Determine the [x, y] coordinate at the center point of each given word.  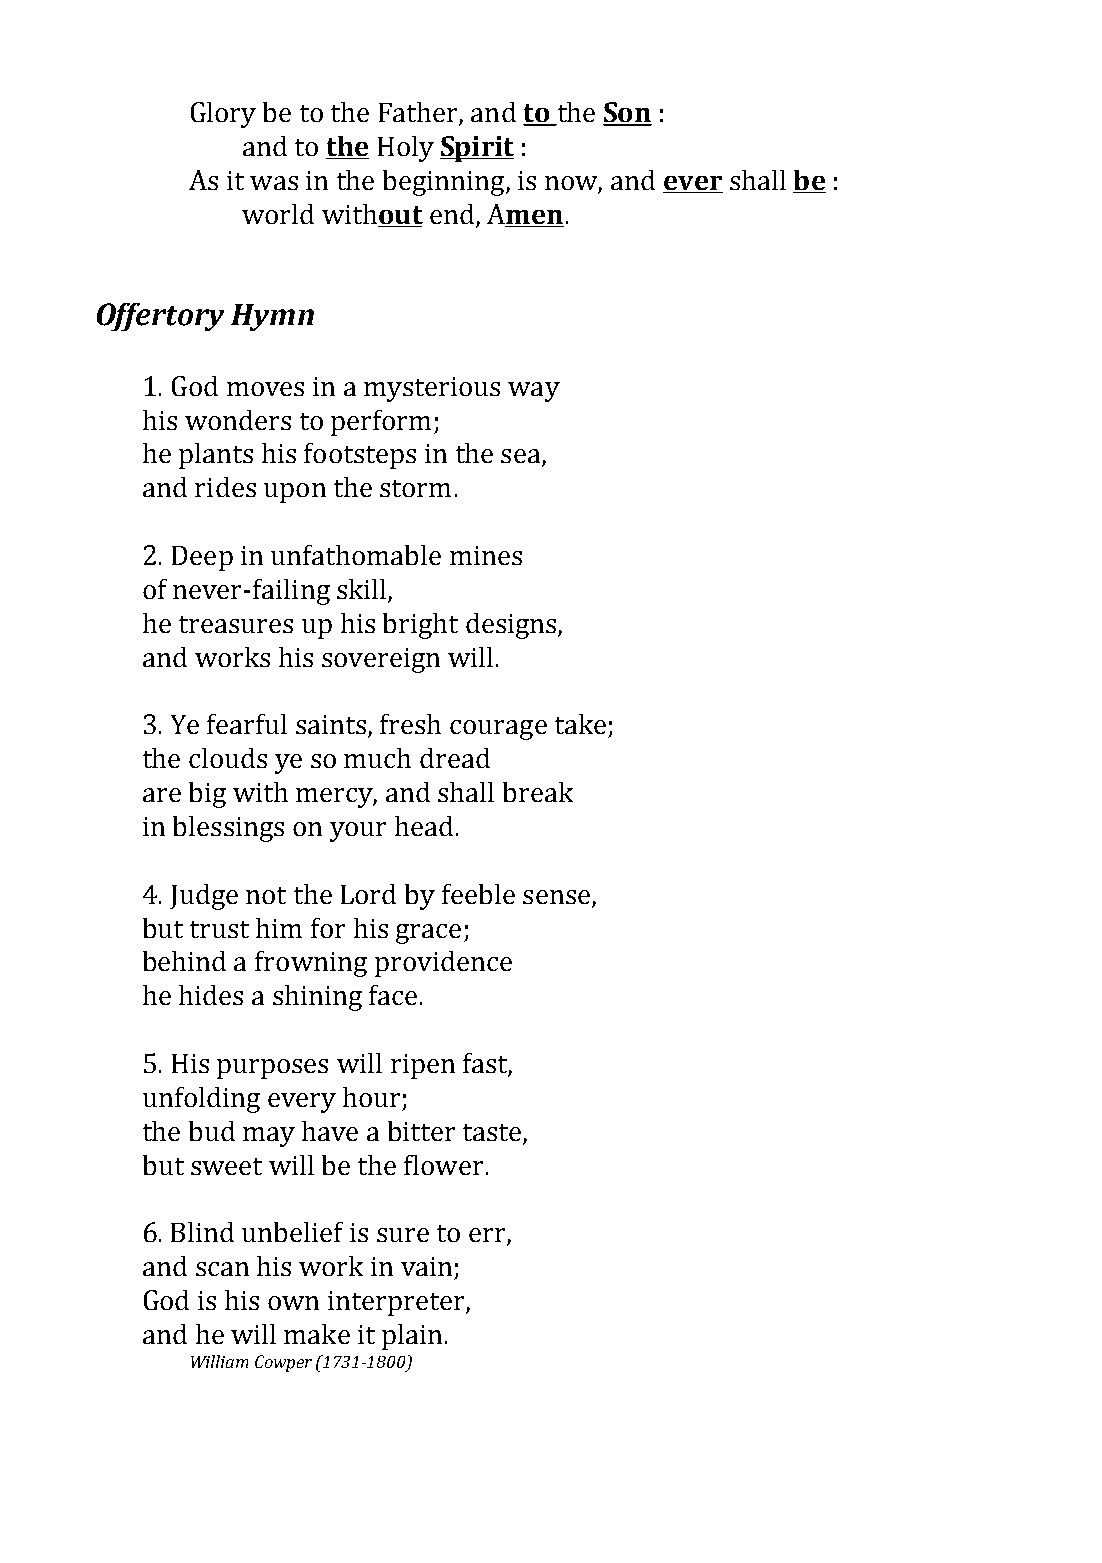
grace [428, 934]
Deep [202, 558]
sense [556, 897]
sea [522, 457]
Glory [223, 115]
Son [627, 113]
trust [219, 929]
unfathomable [356, 555]
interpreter [397, 1303]
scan [222, 1269]
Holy [406, 149]
